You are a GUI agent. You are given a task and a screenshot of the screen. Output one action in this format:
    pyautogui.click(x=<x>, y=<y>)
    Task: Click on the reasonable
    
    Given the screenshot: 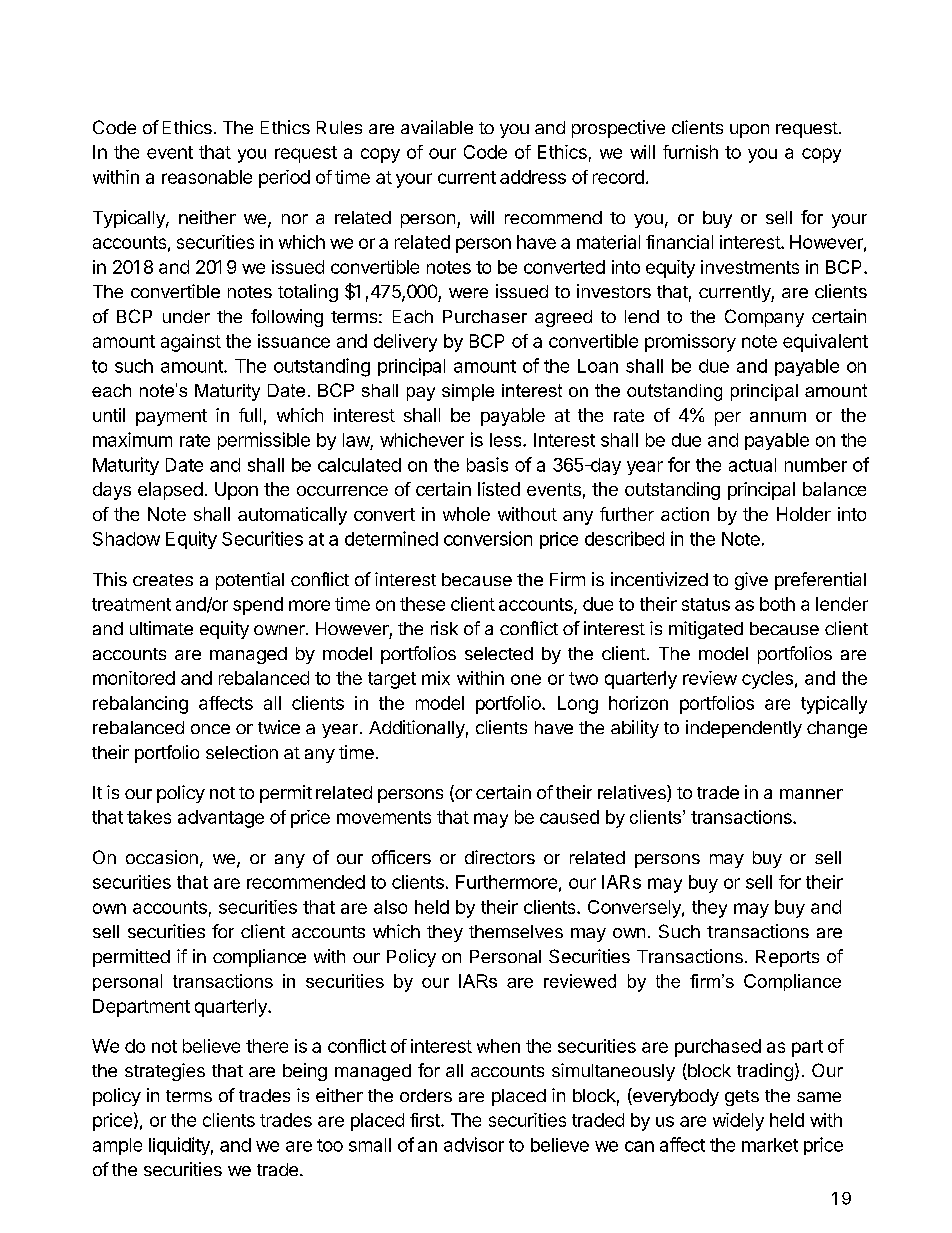 What is the action you would take?
    pyautogui.click(x=207, y=177)
